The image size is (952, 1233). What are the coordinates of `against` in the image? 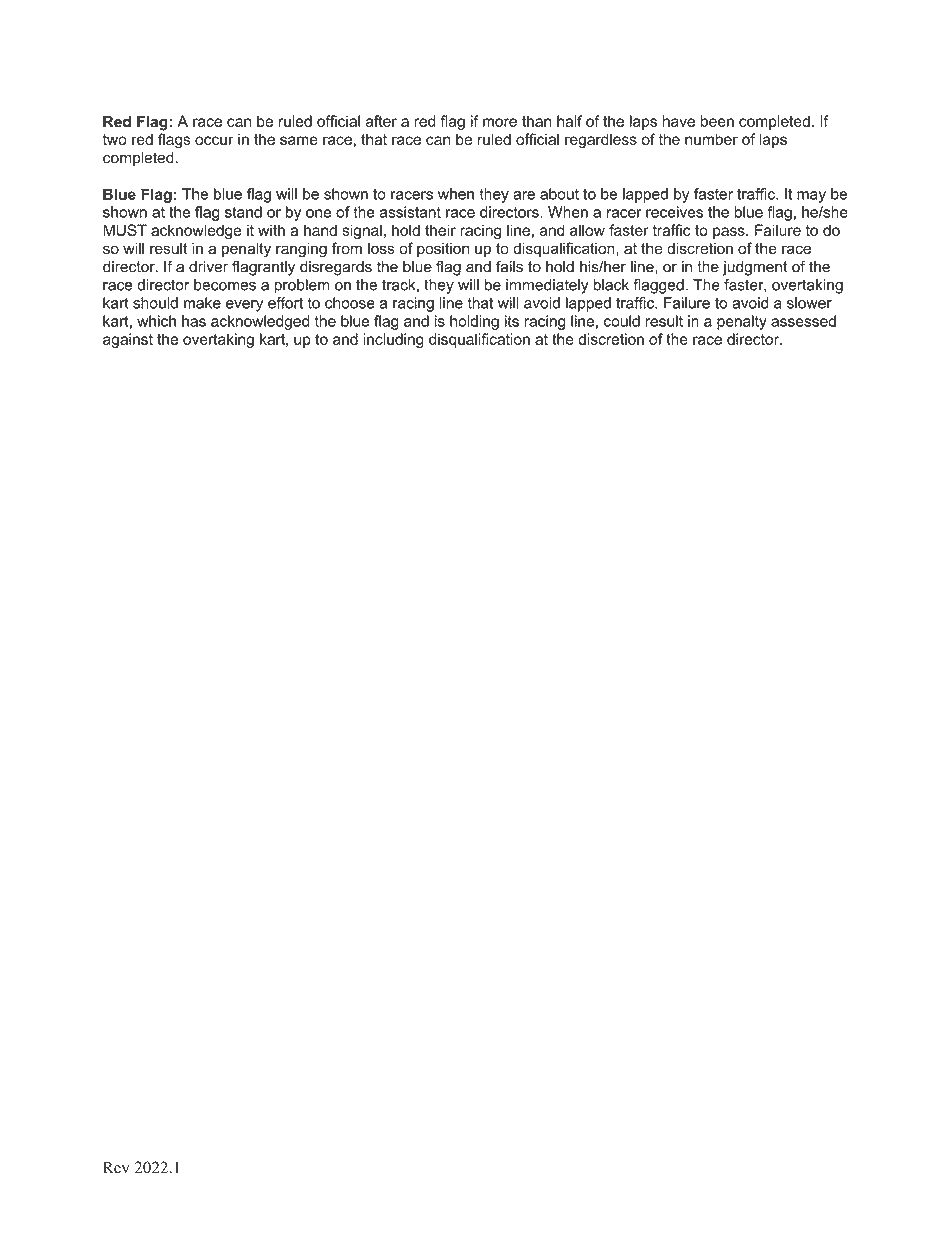 It's located at (128, 340).
